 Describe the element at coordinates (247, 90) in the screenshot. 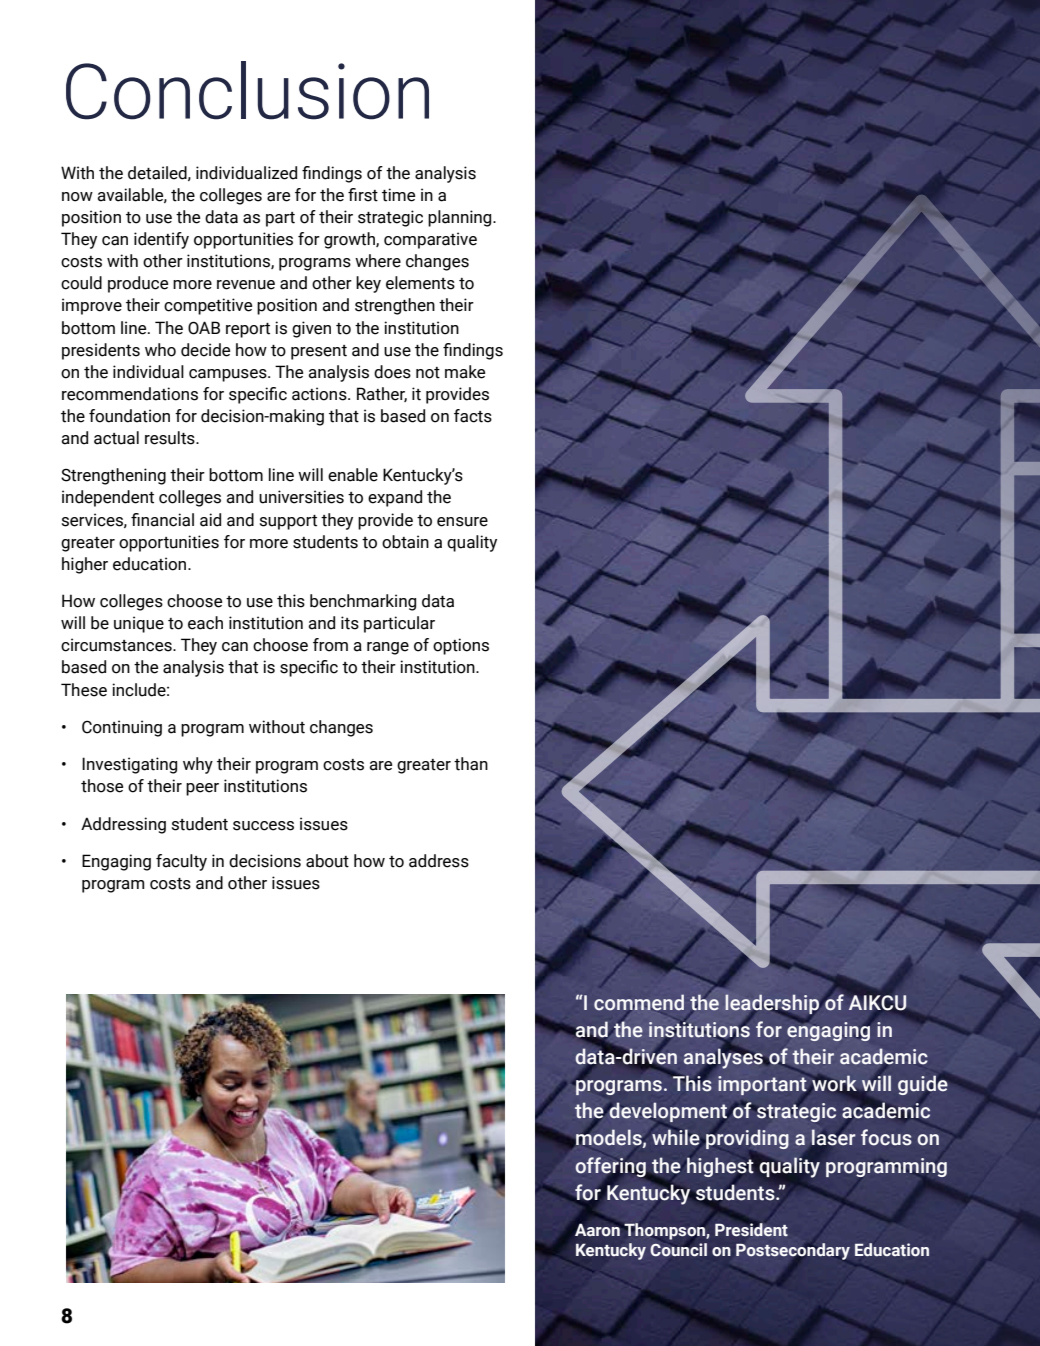

I see `Conclusion` at that location.
